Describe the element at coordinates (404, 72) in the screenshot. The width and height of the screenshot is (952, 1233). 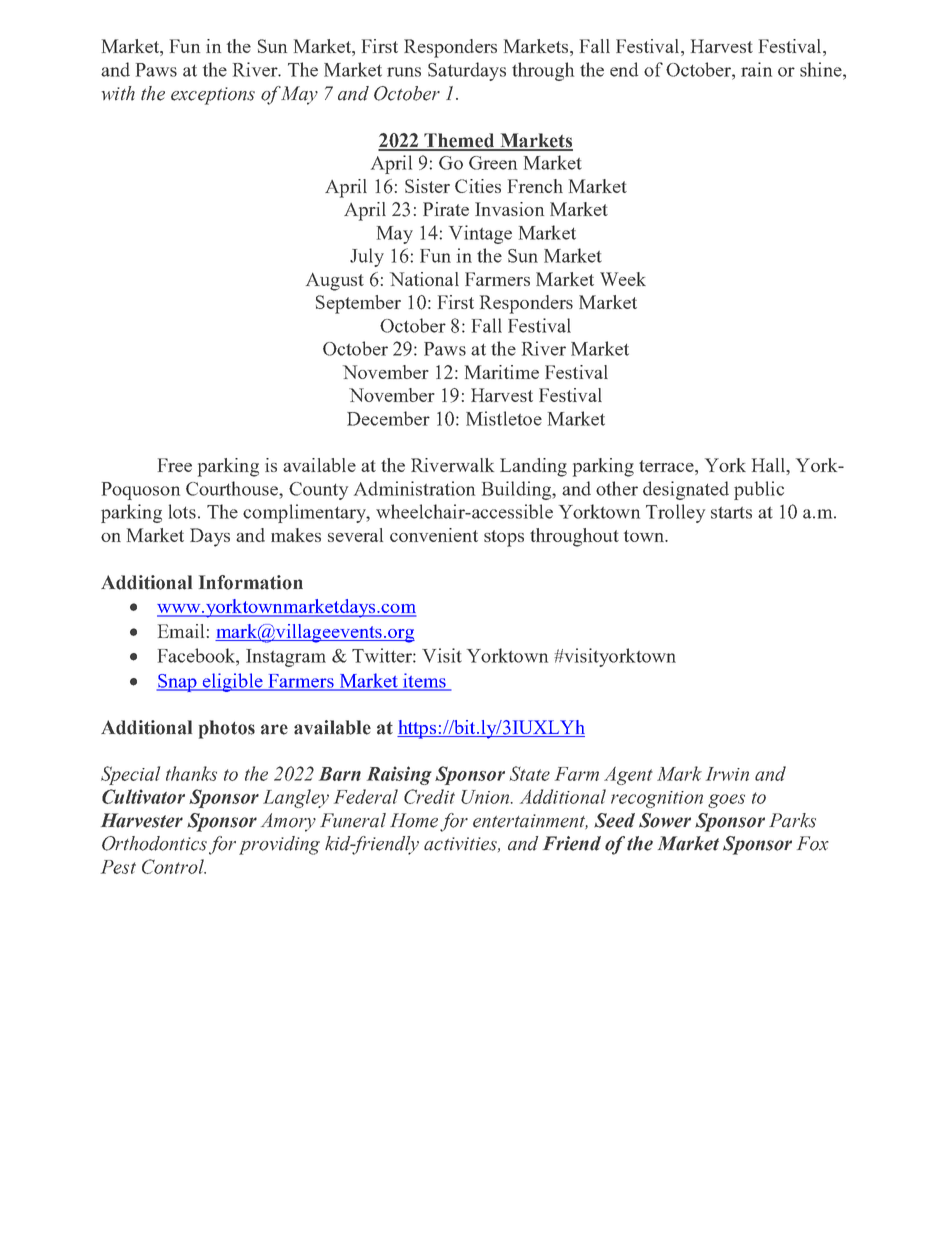
I see `runs` at that location.
